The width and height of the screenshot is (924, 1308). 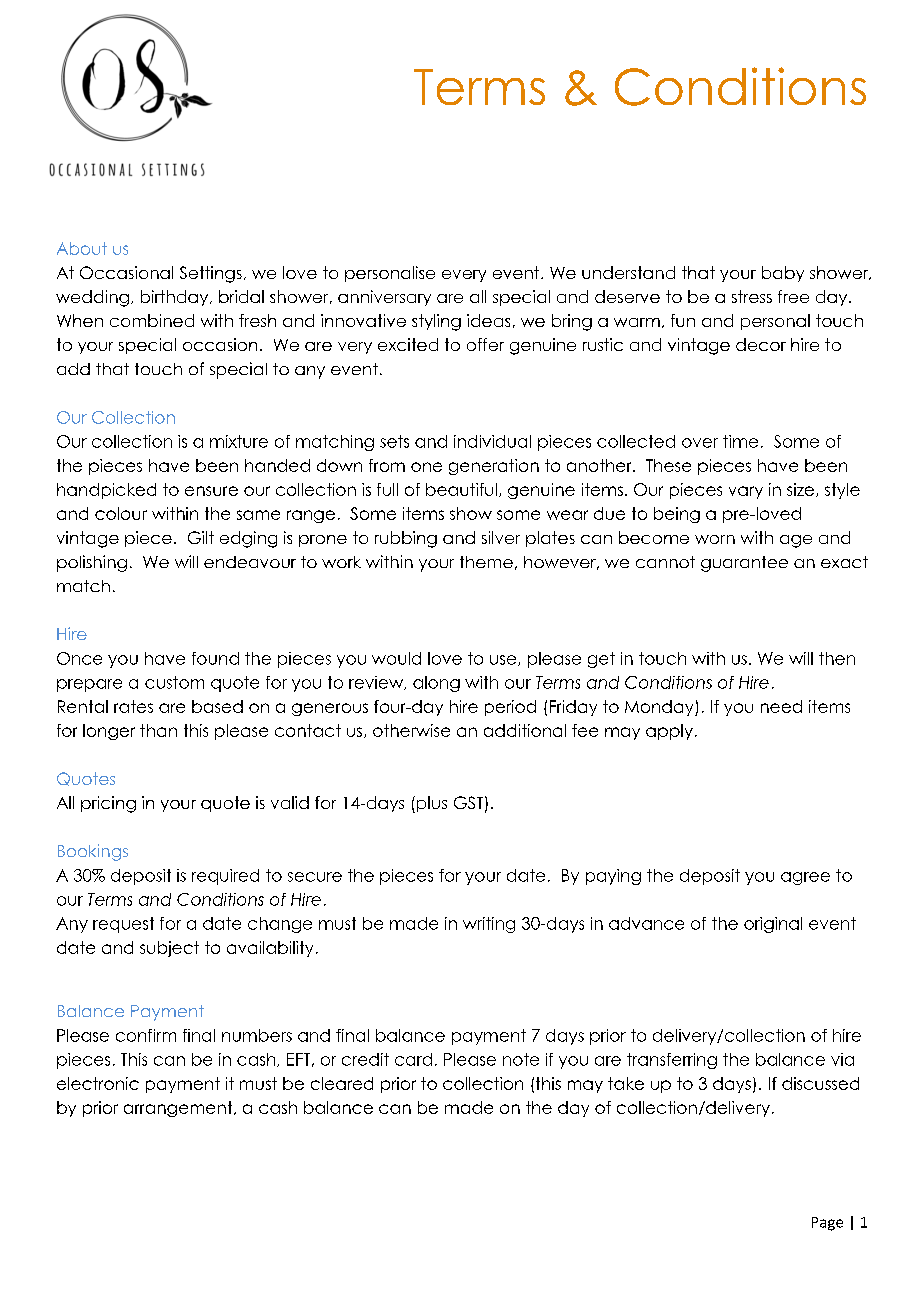 I want to click on agree, so click(x=805, y=878).
